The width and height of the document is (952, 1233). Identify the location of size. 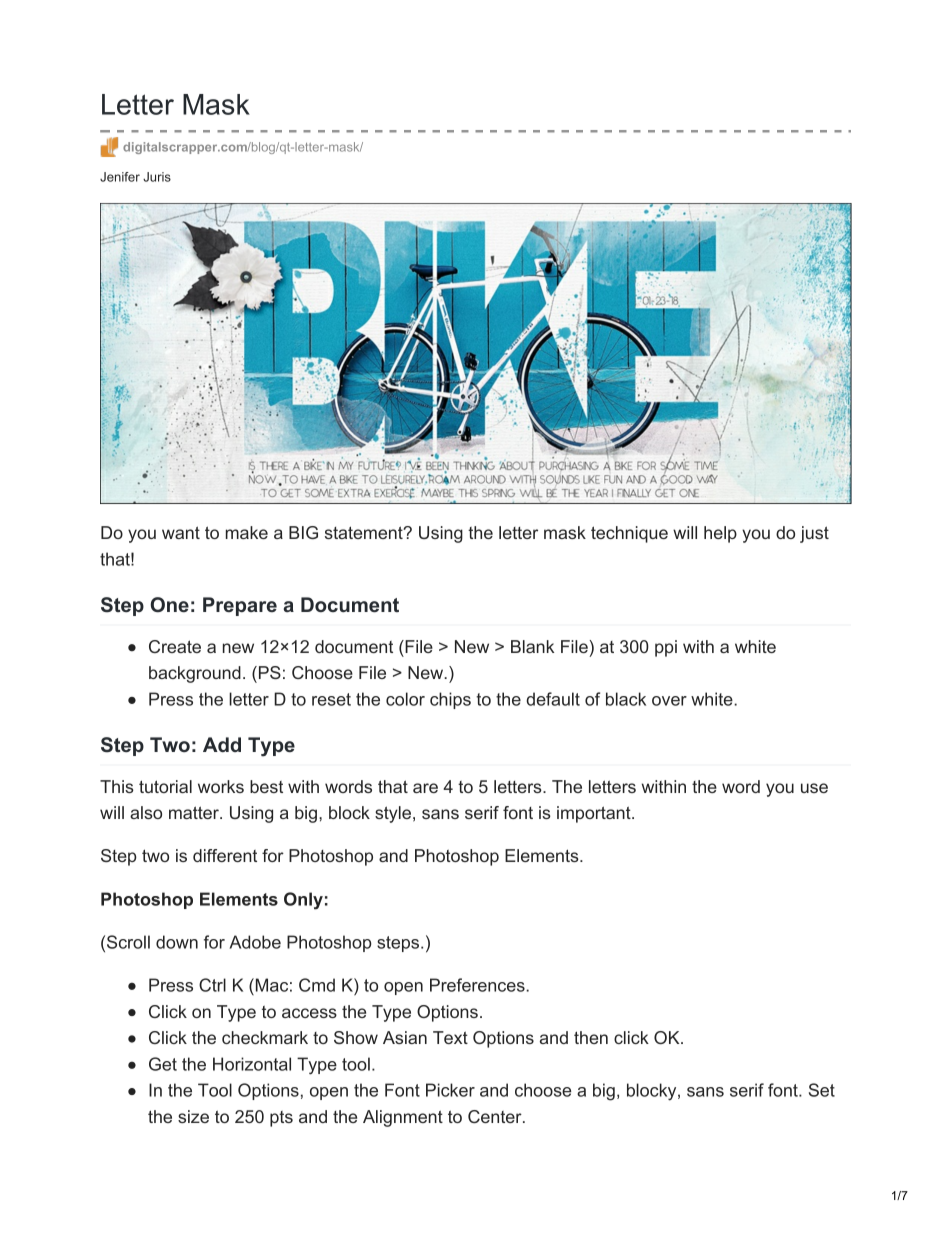
(193, 1116).
